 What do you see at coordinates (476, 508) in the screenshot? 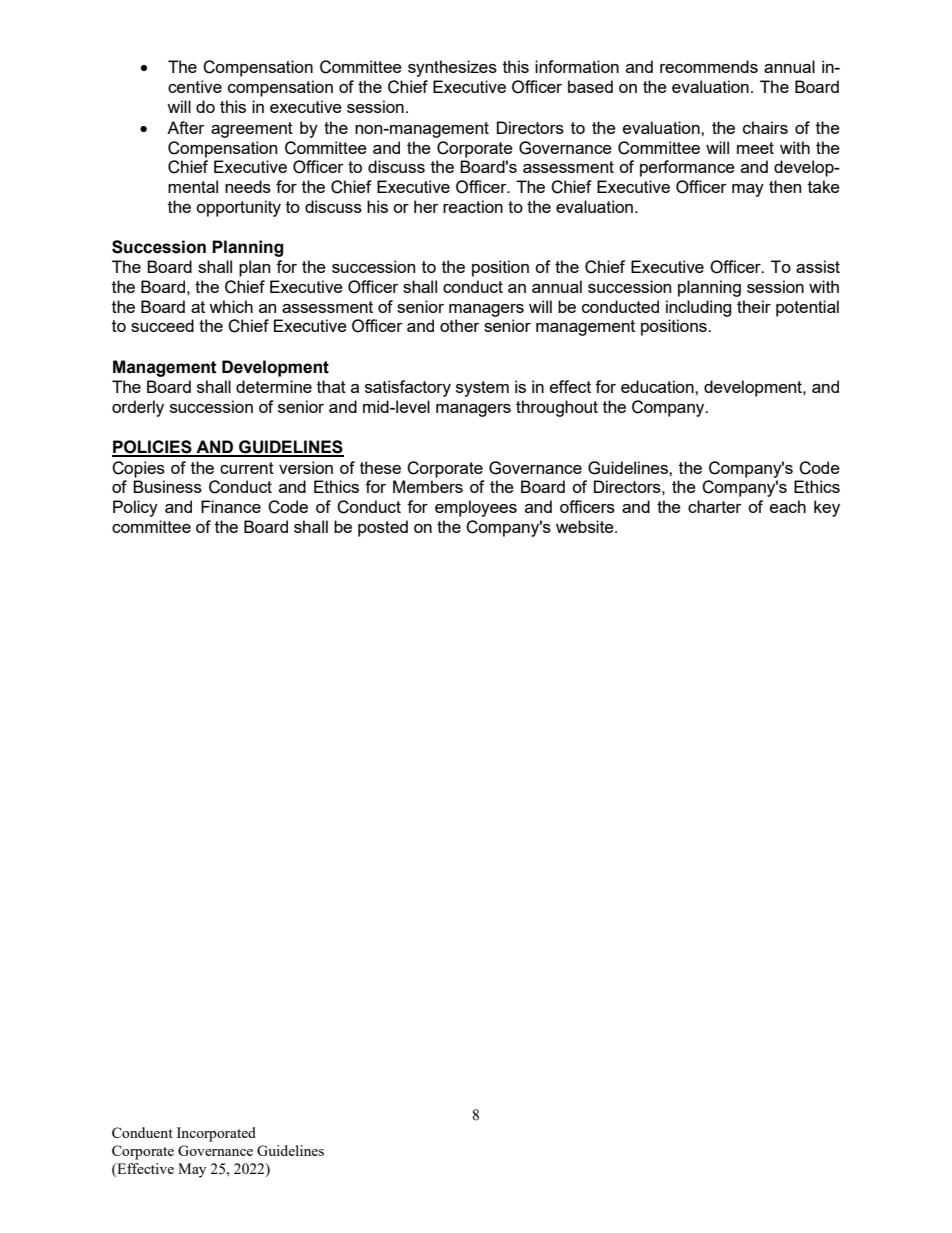
I see `employees` at bounding box center [476, 508].
